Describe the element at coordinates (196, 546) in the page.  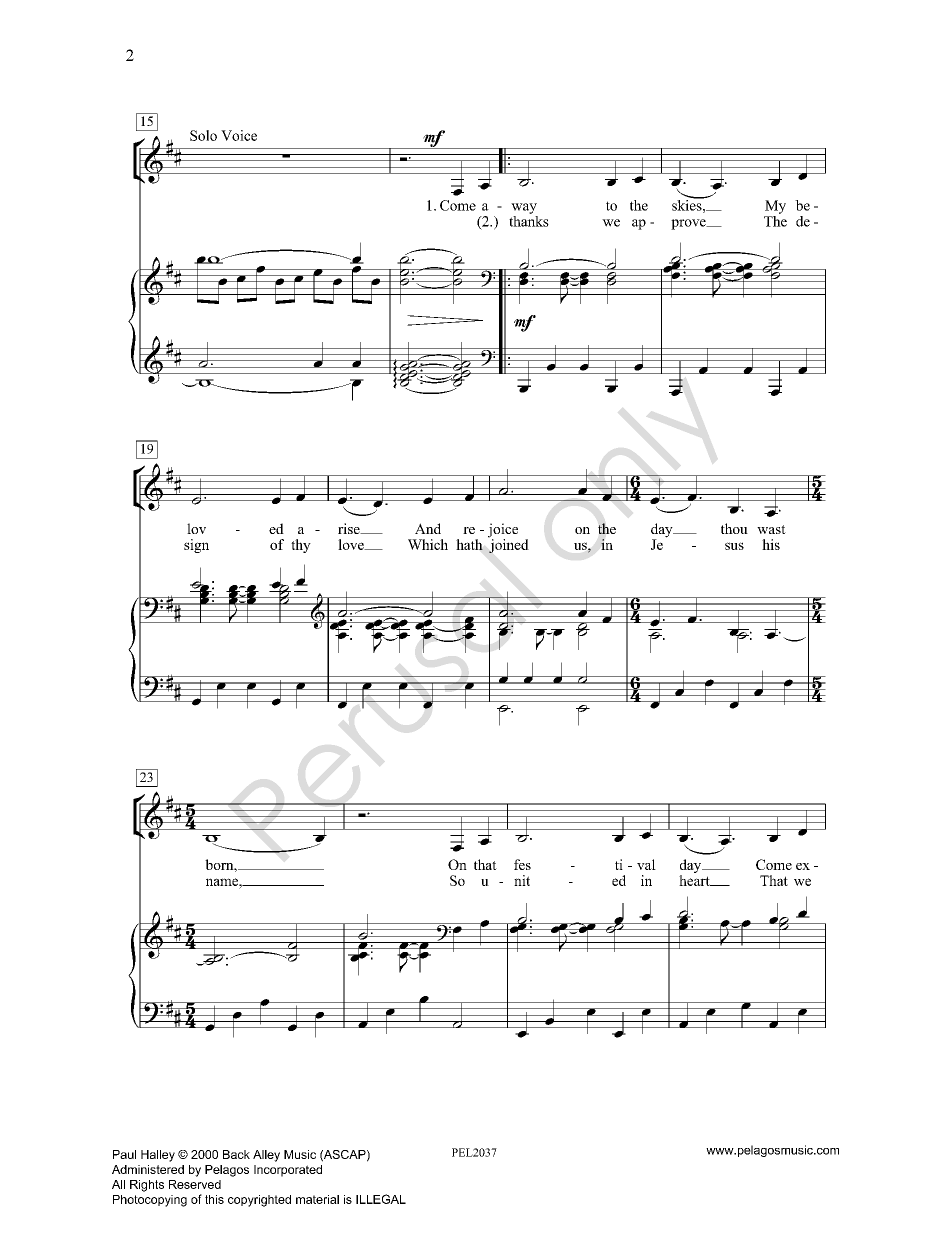
I see `sign` at that location.
